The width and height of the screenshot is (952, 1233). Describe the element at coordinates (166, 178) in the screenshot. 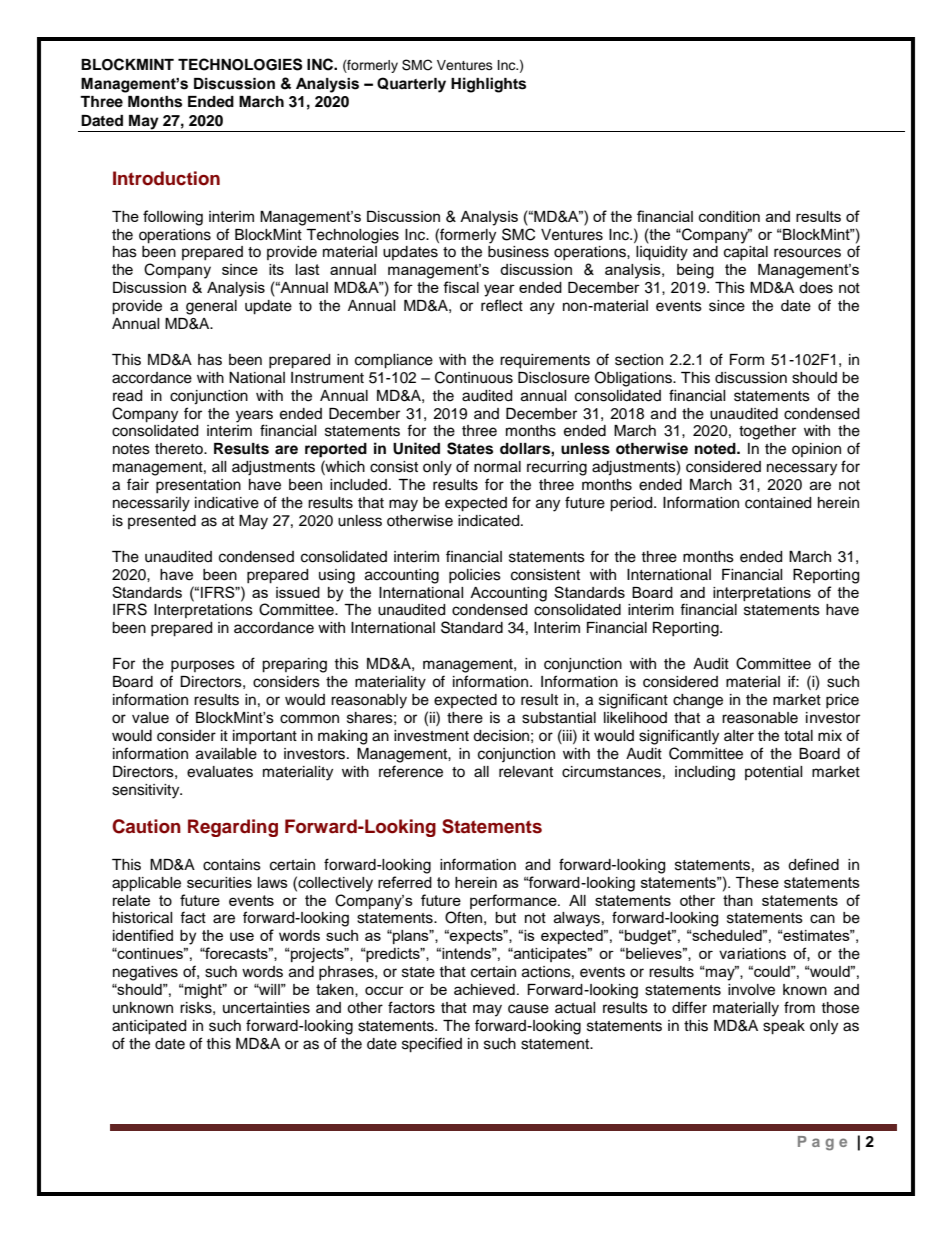

I see `Introduction` at that location.
